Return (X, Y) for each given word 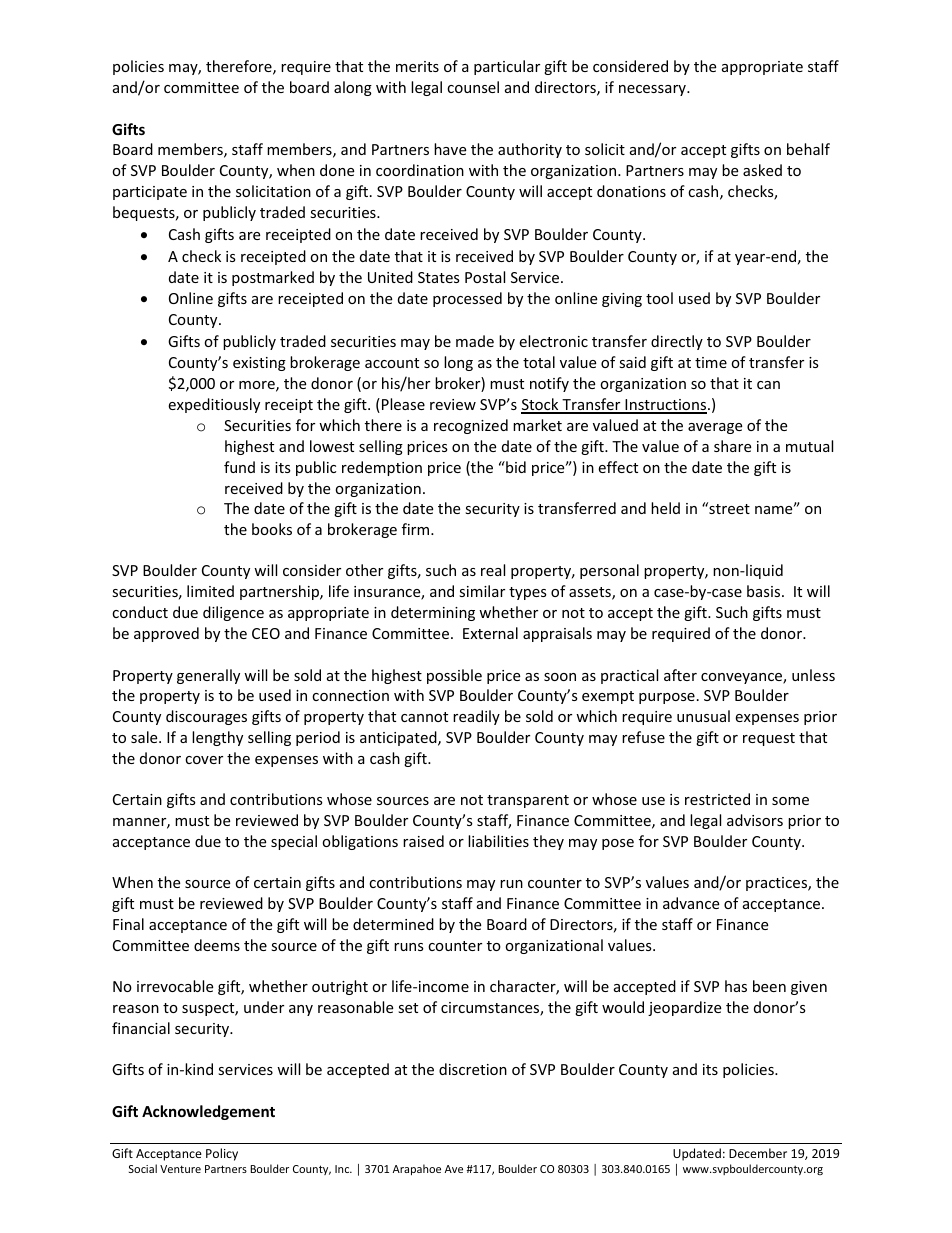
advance (691, 903)
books (272, 529)
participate (150, 193)
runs (409, 947)
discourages (206, 717)
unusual (703, 716)
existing (259, 364)
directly (677, 342)
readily (476, 717)
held (665, 508)
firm (417, 529)
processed (467, 299)
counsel (473, 87)
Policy (222, 1154)
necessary (653, 90)
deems (217, 945)
